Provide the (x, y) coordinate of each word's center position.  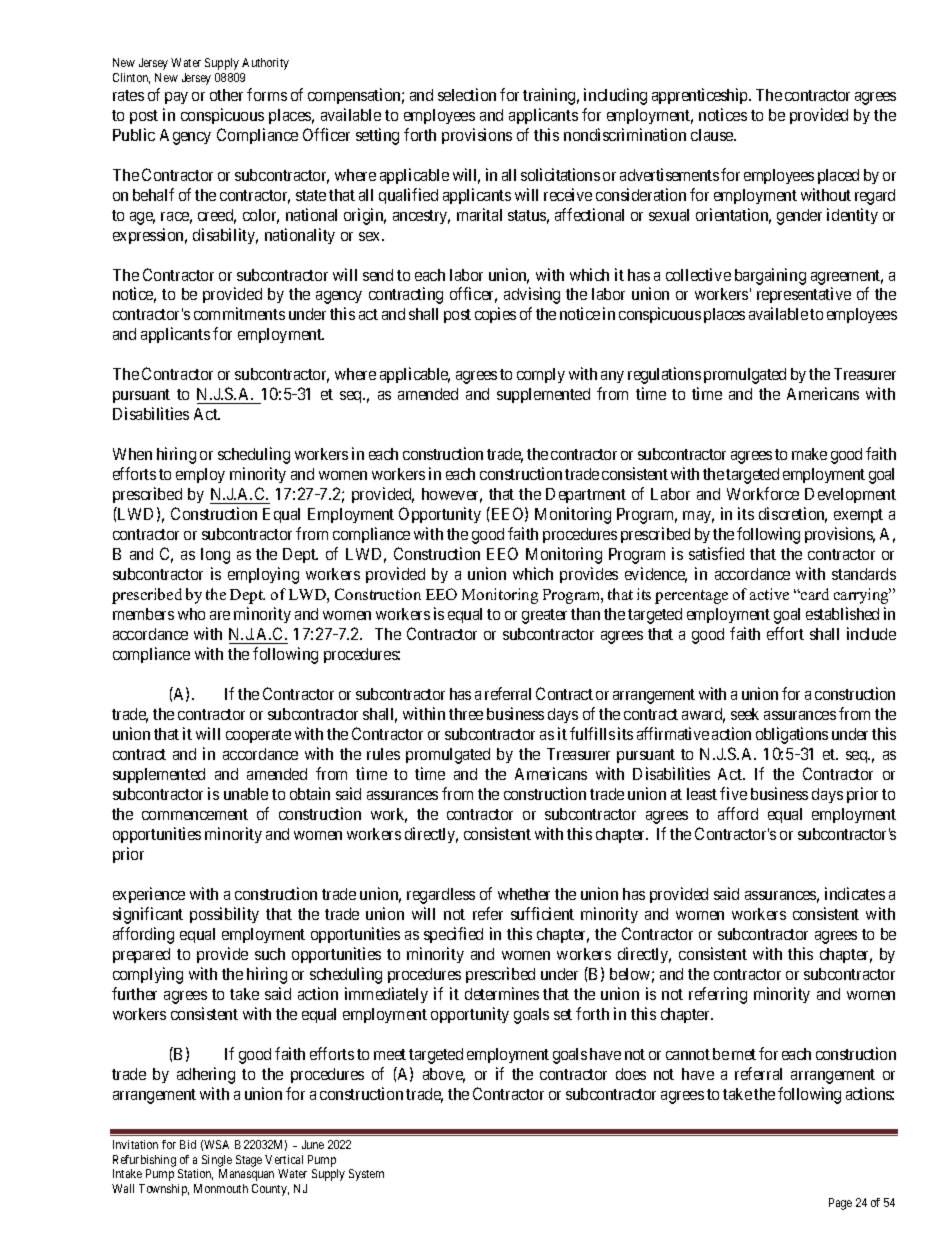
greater (544, 616)
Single (217, 1161)
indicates (855, 893)
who (191, 614)
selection (467, 94)
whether (524, 894)
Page (840, 1204)
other (226, 95)
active (769, 594)
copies (495, 315)
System (366, 1175)
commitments (239, 313)
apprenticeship (701, 96)
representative (804, 295)
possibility (224, 915)
